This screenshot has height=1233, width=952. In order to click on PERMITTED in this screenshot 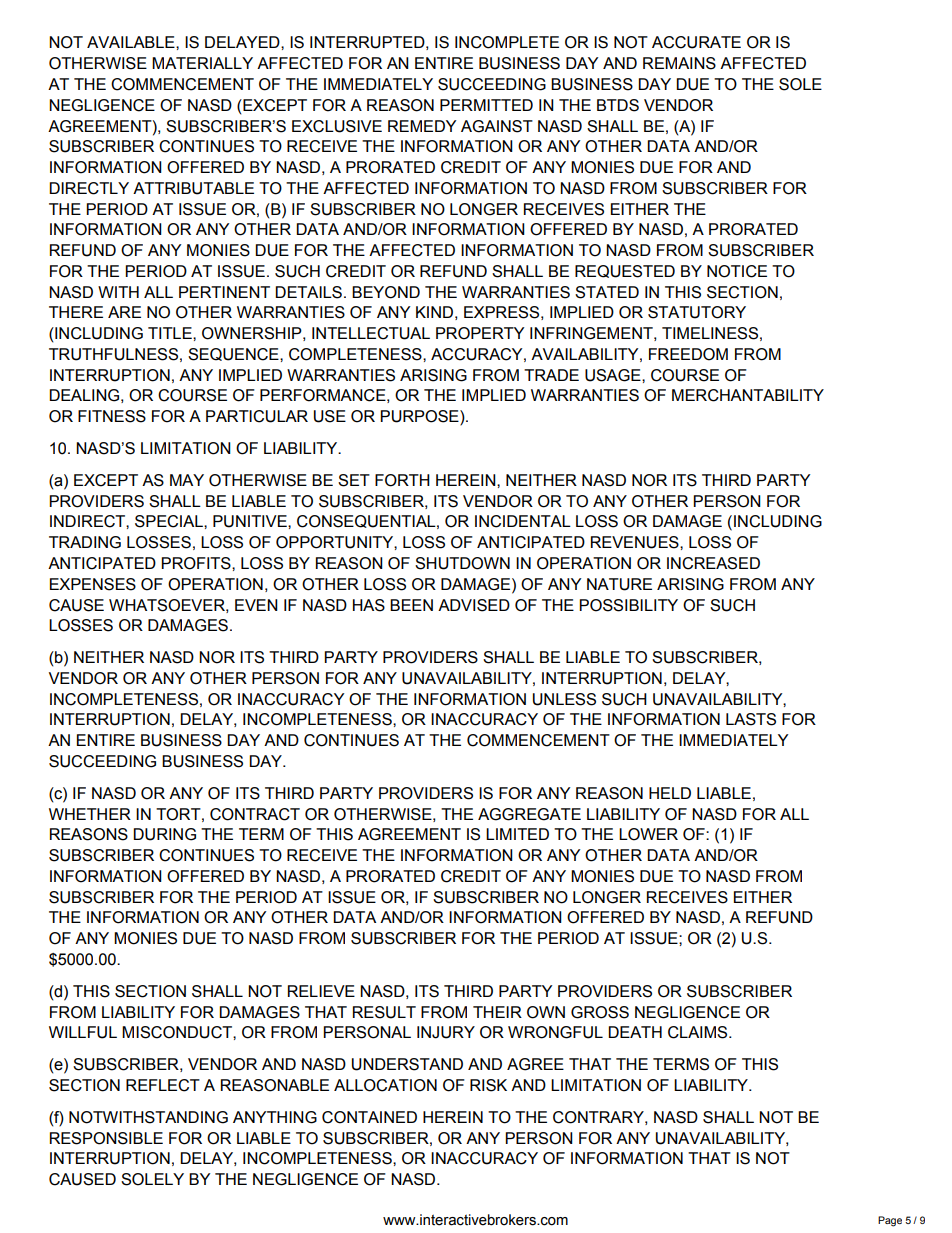, I will do `click(486, 105)`.
